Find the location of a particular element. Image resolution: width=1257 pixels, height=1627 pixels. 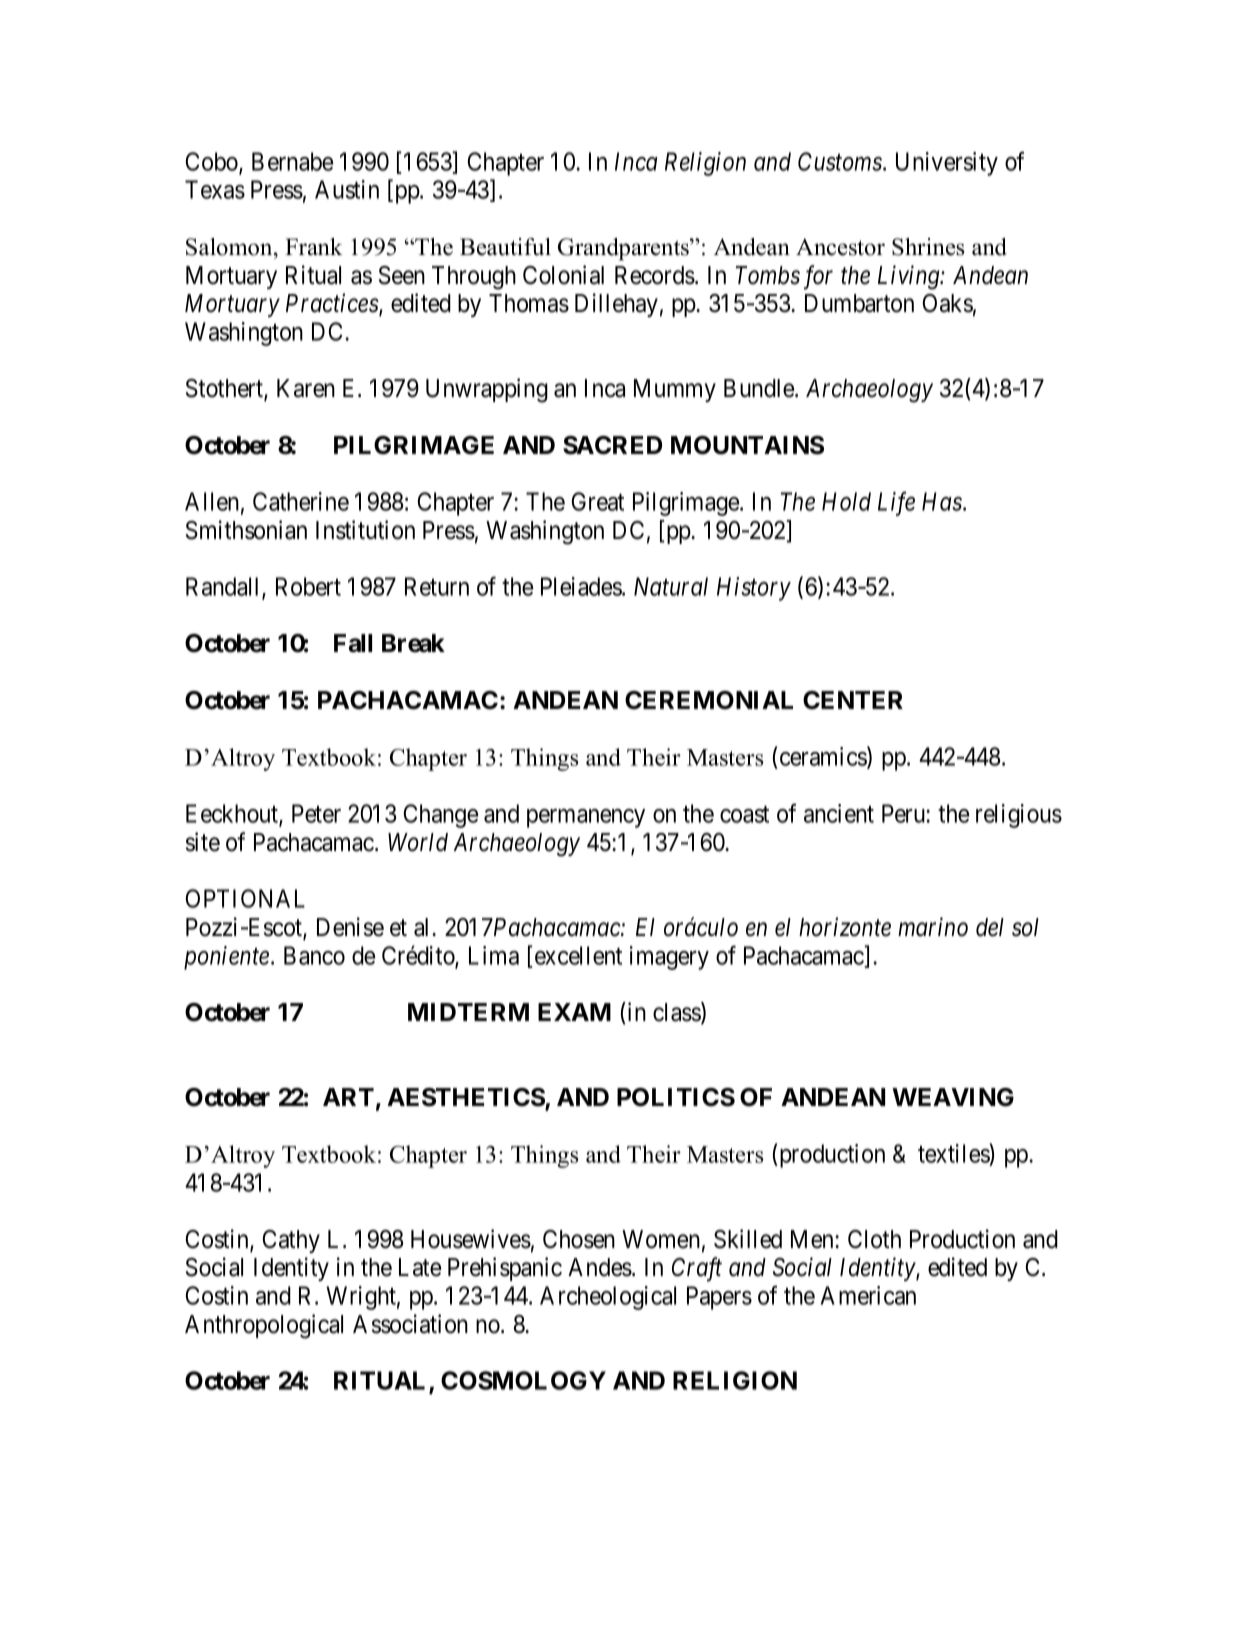

University is located at coordinates (947, 164).
